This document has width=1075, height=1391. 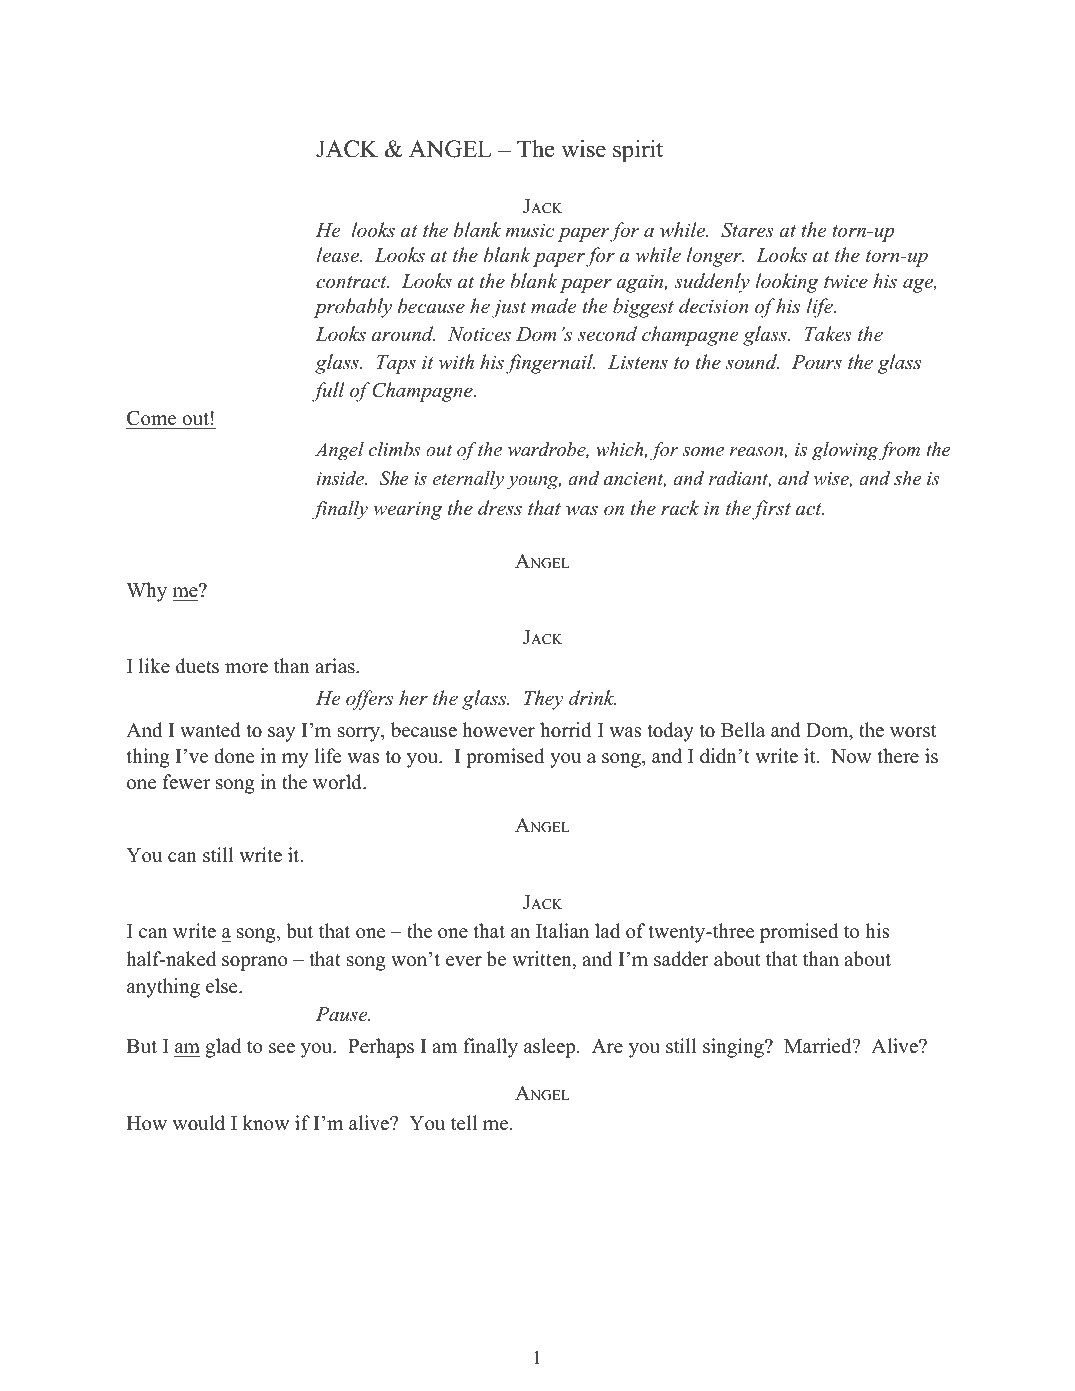 What do you see at coordinates (246, 668) in the document?
I see `more` at bounding box center [246, 668].
